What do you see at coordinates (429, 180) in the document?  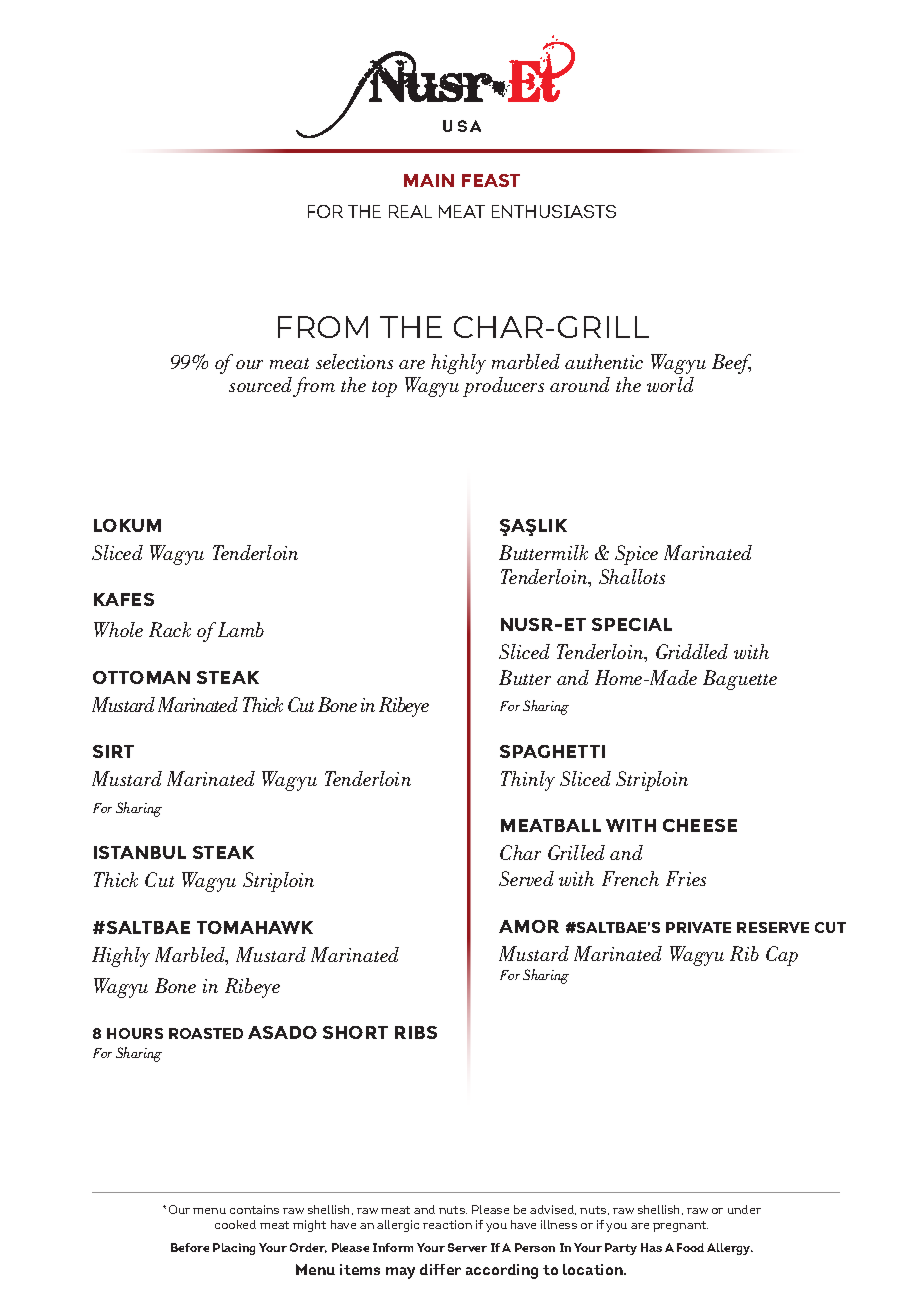 I see `MAIN` at bounding box center [429, 180].
